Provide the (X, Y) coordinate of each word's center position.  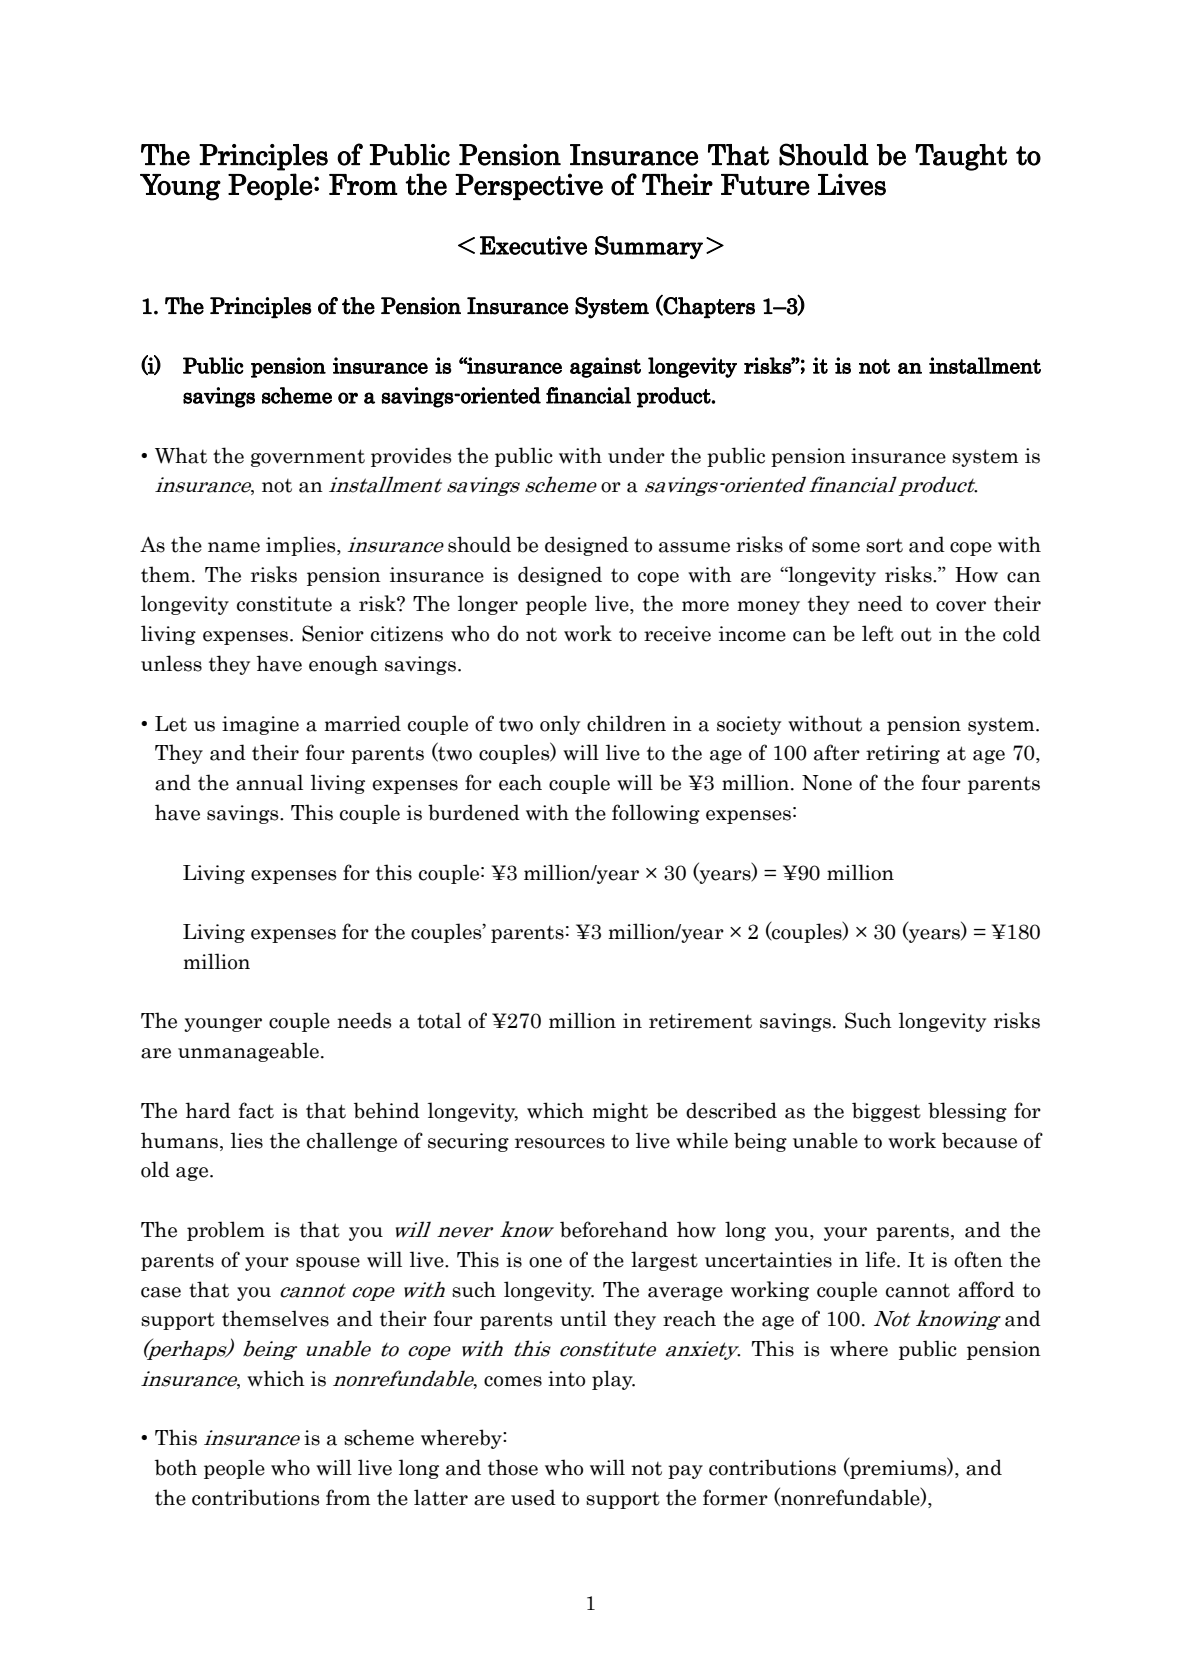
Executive (533, 245)
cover (961, 606)
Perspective (529, 186)
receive (677, 634)
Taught (961, 157)
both (176, 1467)
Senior (333, 633)
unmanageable (248, 1052)
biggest (886, 1112)
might (620, 1112)
